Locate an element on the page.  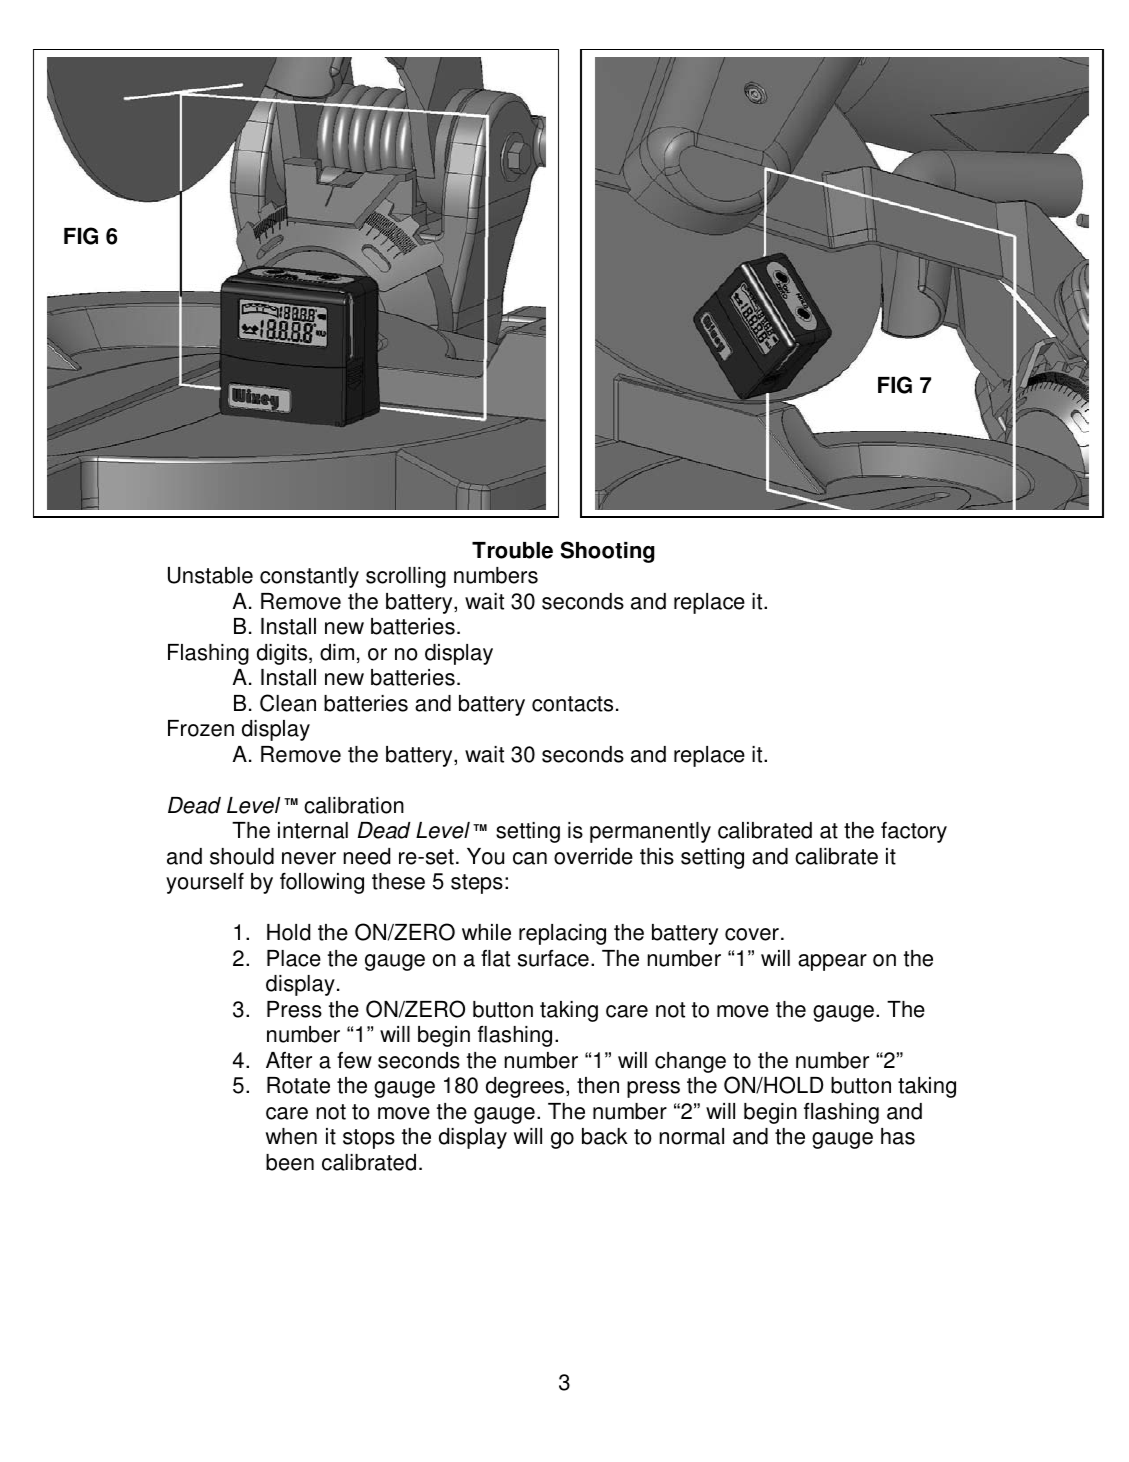
when is located at coordinates (291, 1136).
